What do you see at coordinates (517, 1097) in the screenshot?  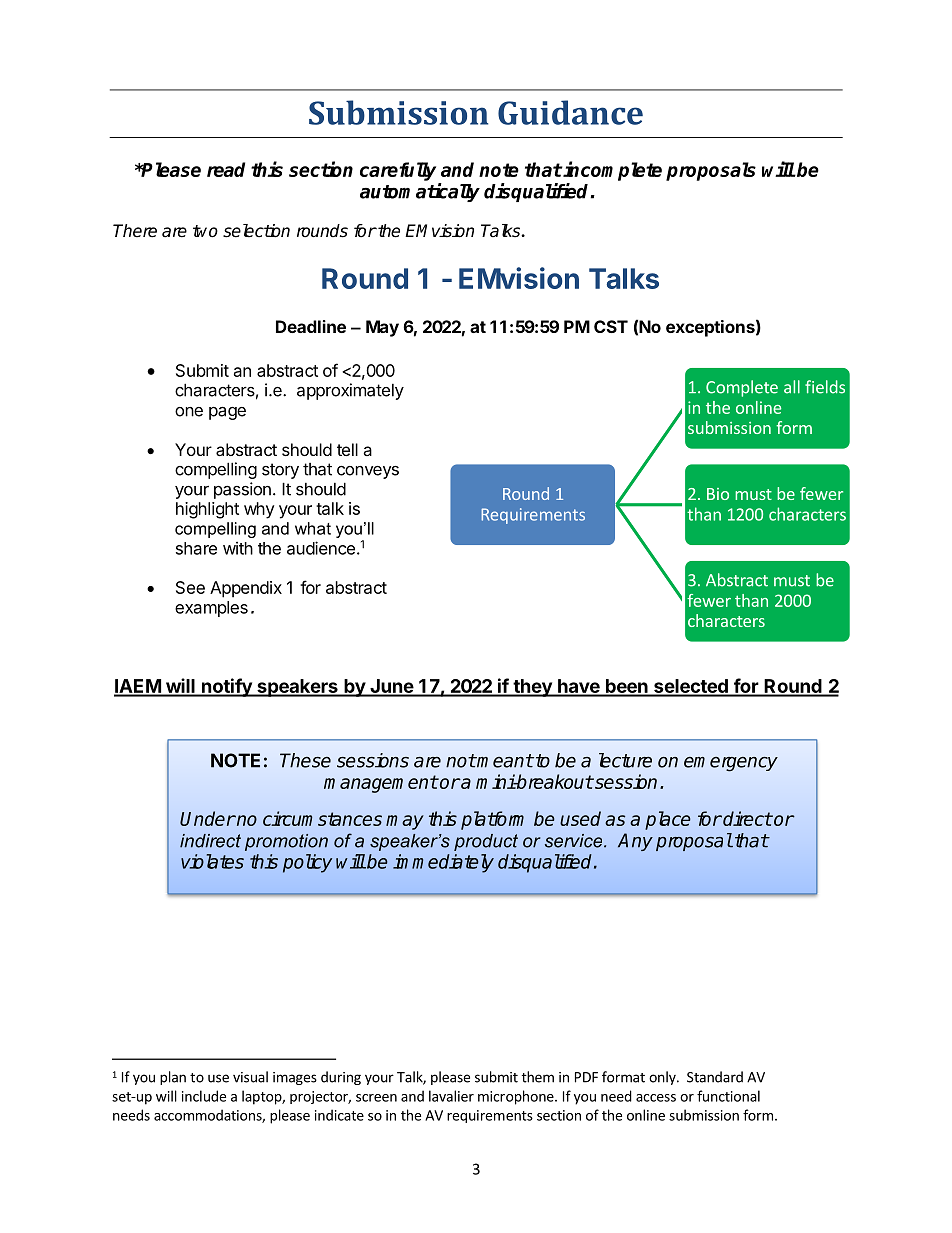 I see `microphone` at bounding box center [517, 1097].
